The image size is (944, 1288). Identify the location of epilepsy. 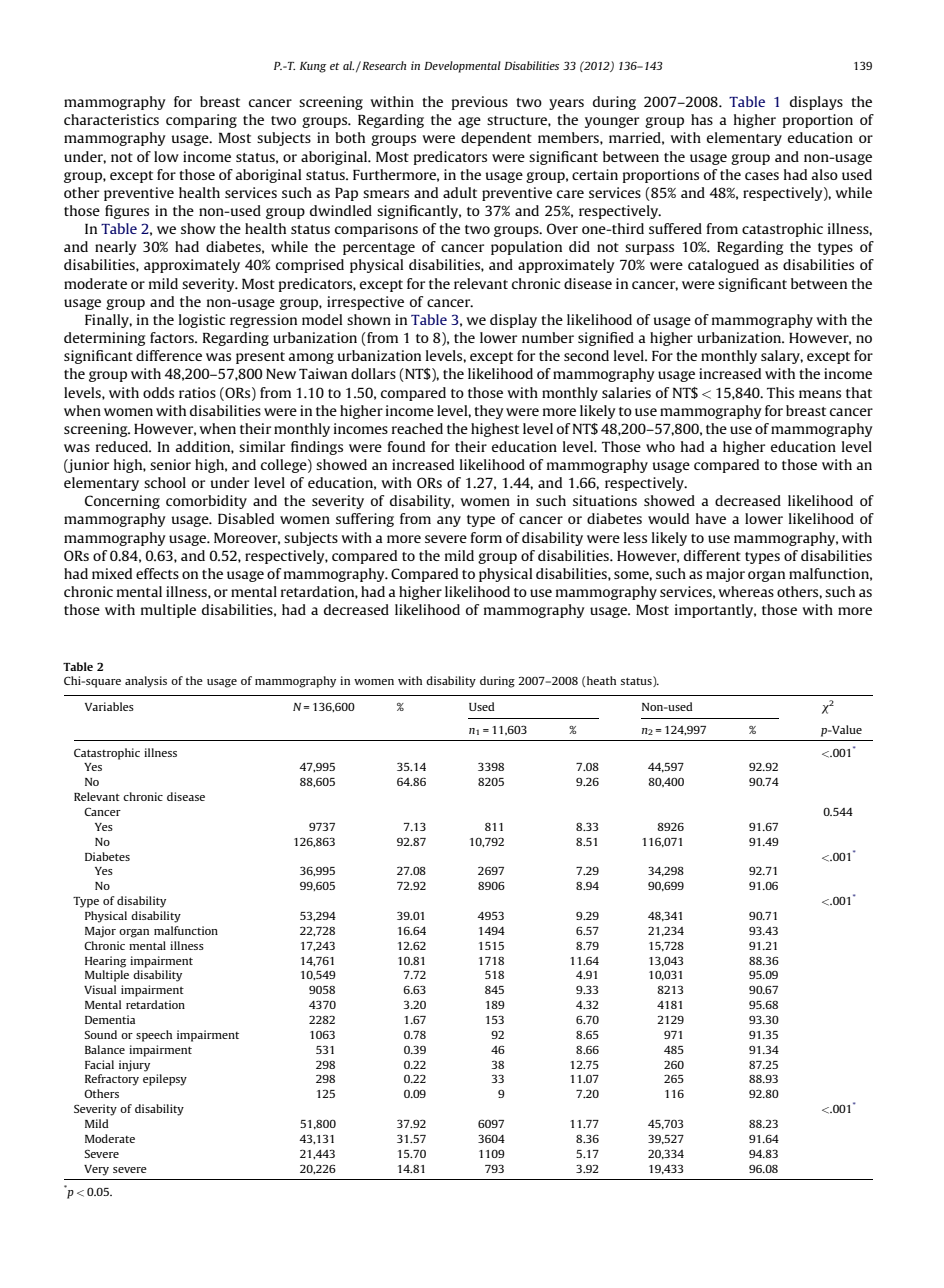
(165, 1080).
